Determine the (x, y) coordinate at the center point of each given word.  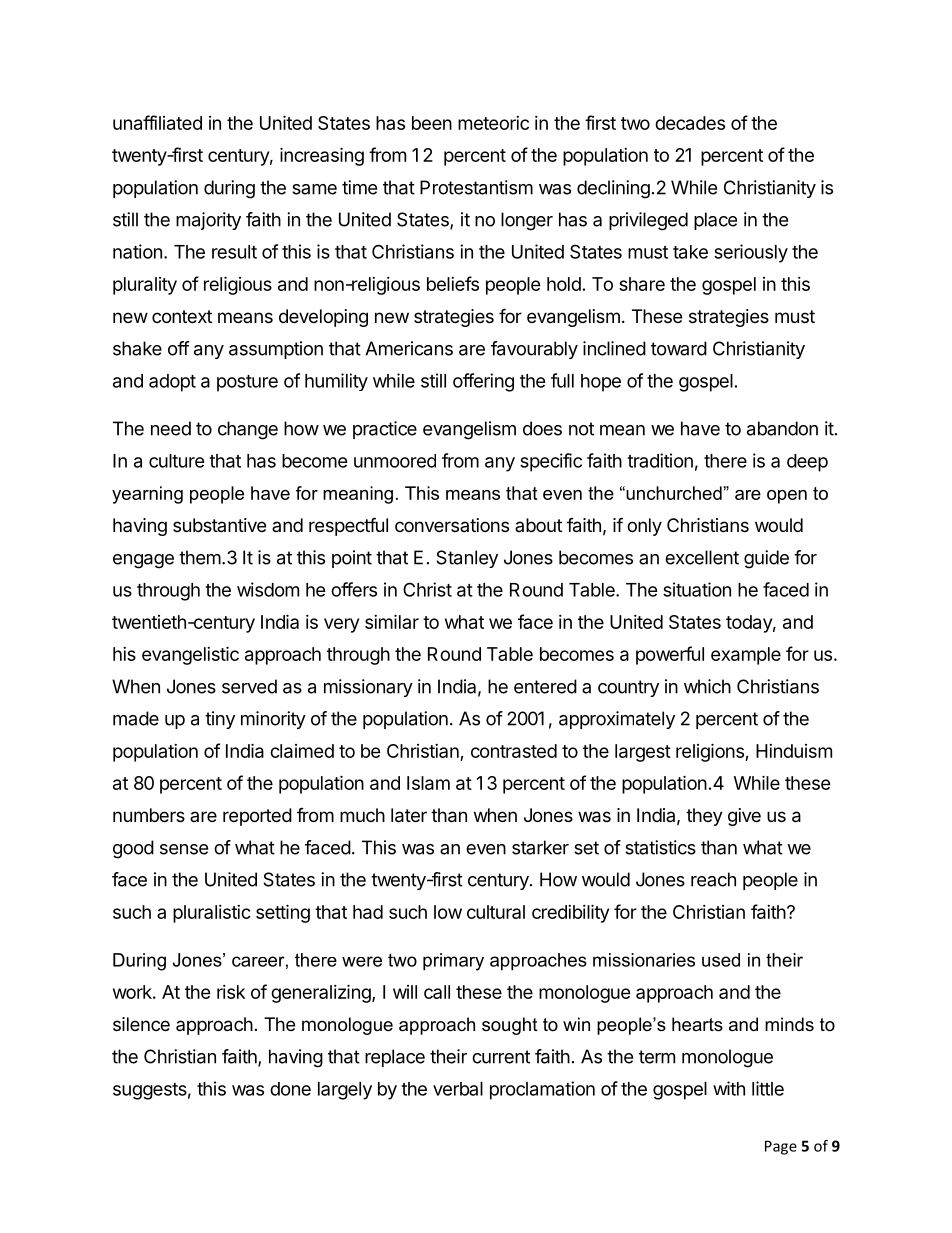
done (290, 1089)
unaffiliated (157, 122)
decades (690, 123)
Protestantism (476, 187)
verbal (458, 1089)
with (729, 1088)
